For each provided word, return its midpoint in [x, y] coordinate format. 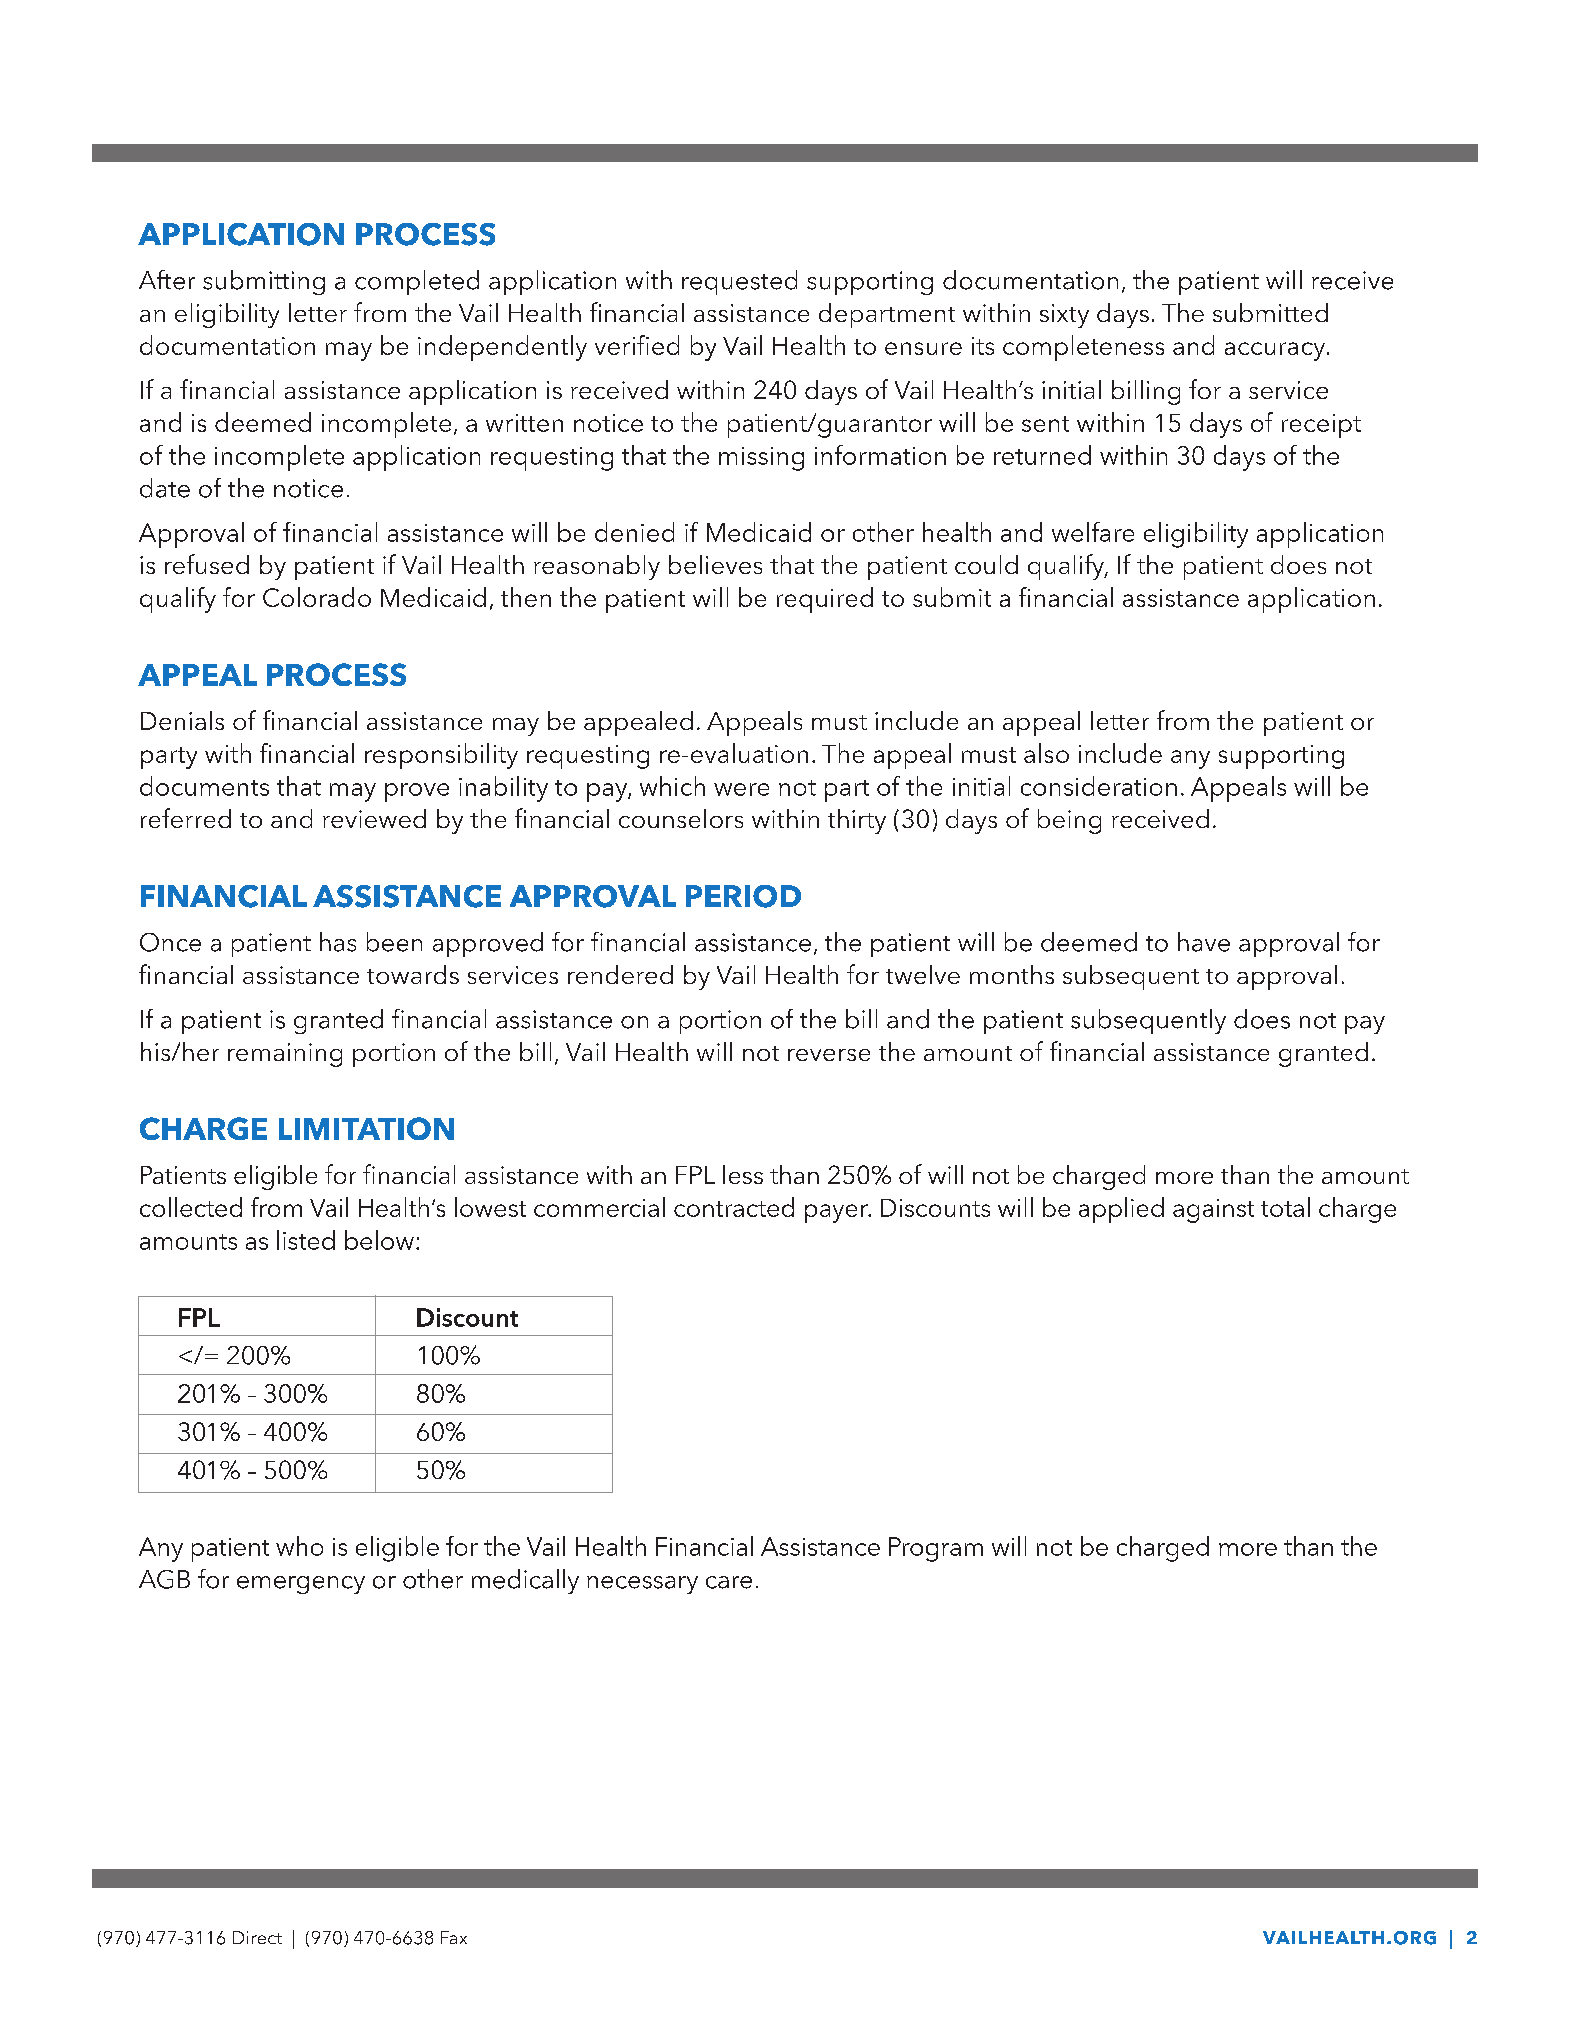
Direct [257, 1937]
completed [417, 282]
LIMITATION [366, 1128]
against [1213, 1211]
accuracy [1276, 351]
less [743, 1174]
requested [739, 282]
